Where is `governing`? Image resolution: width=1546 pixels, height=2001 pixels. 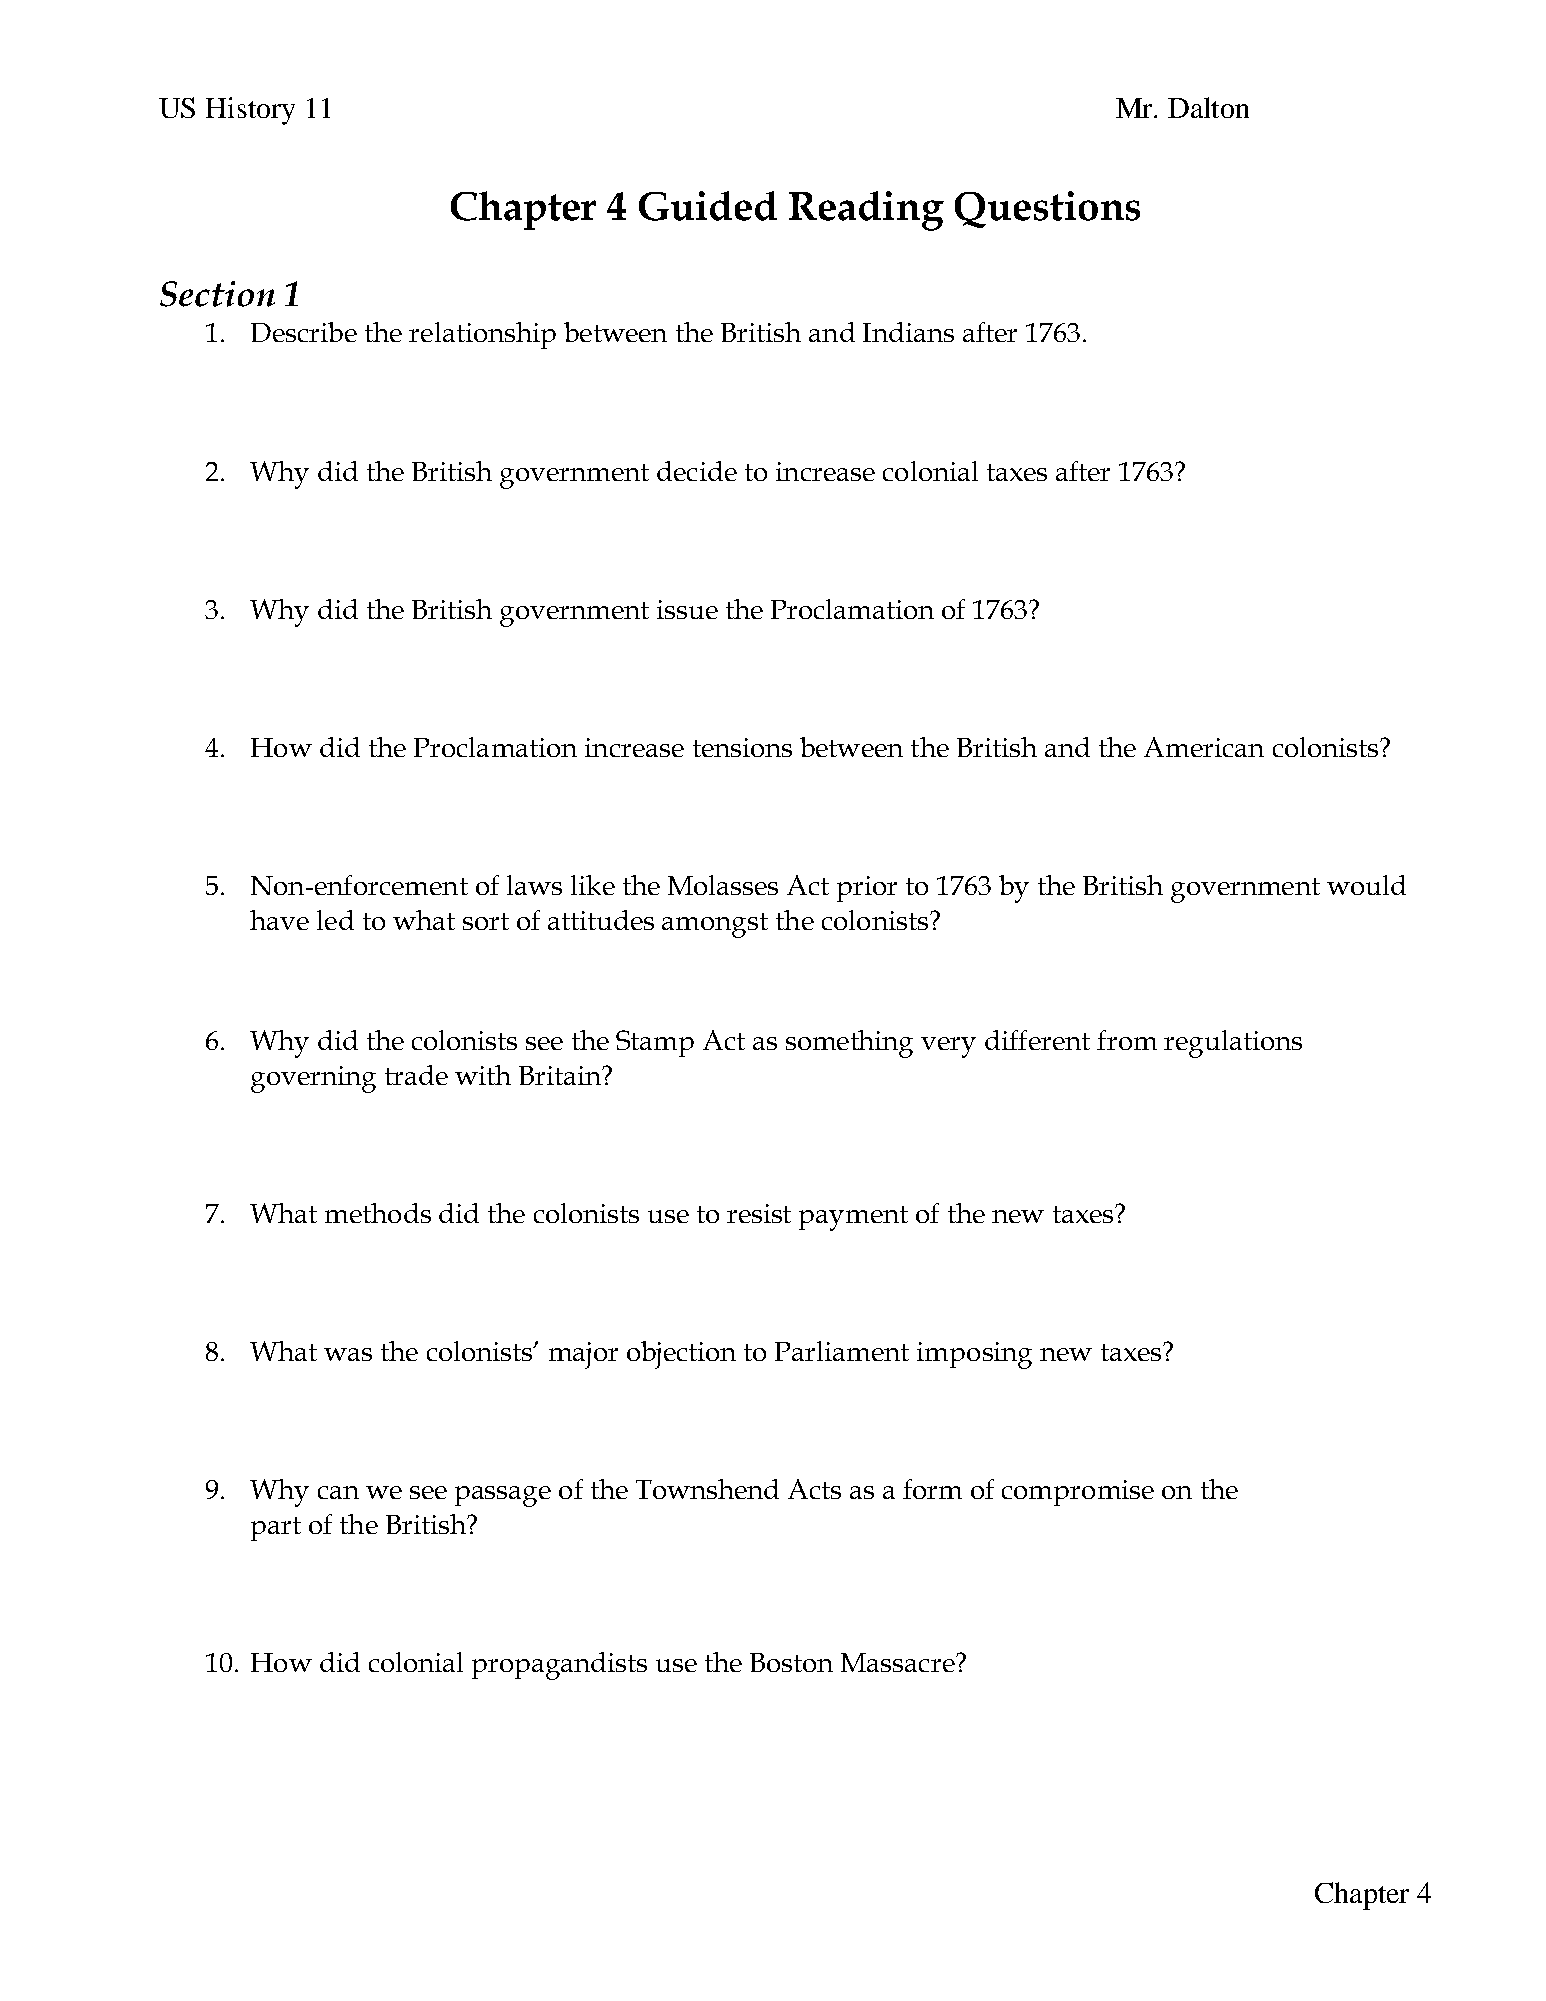 governing is located at coordinates (313, 1079).
